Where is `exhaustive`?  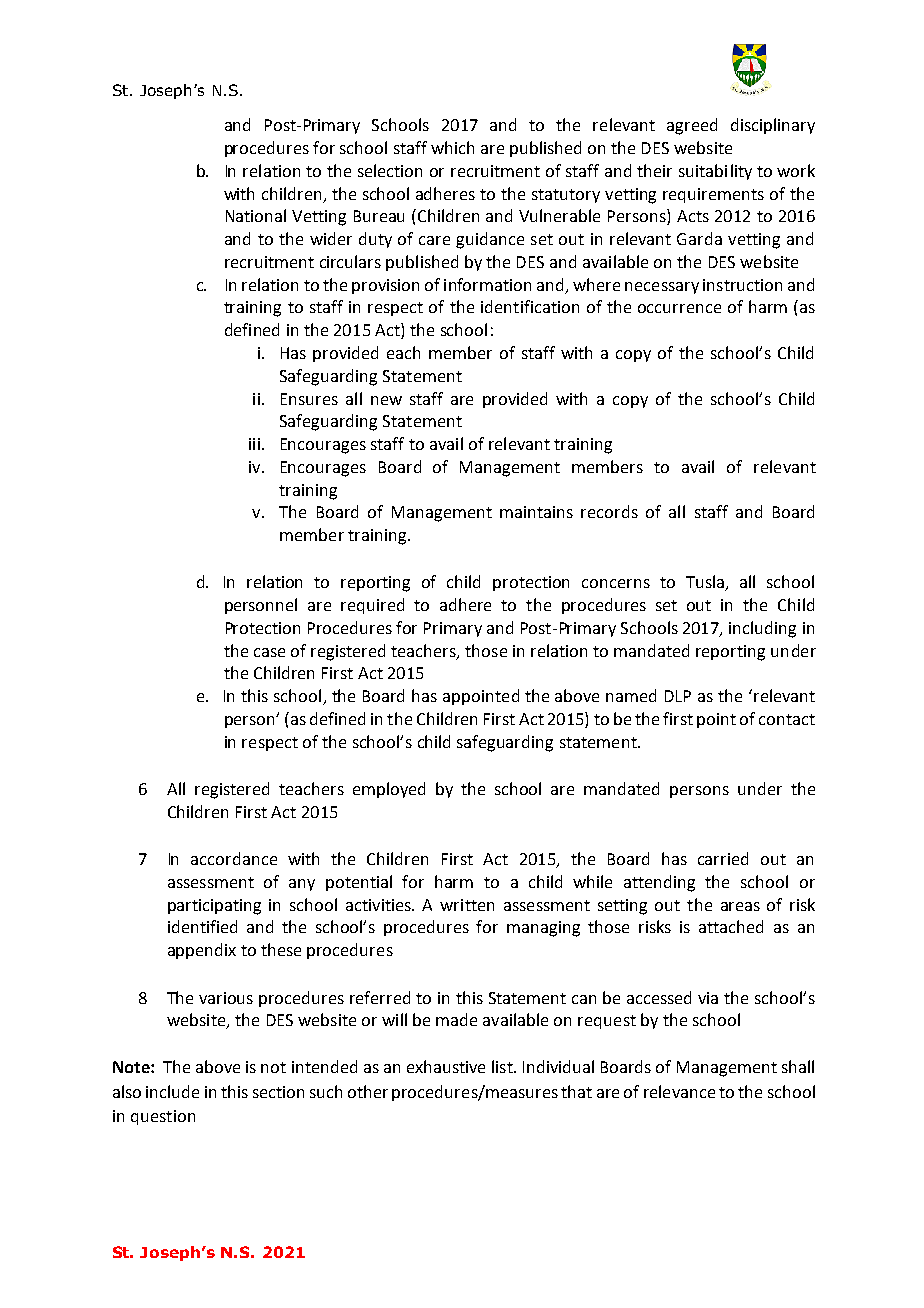 exhaustive is located at coordinates (446, 1066).
